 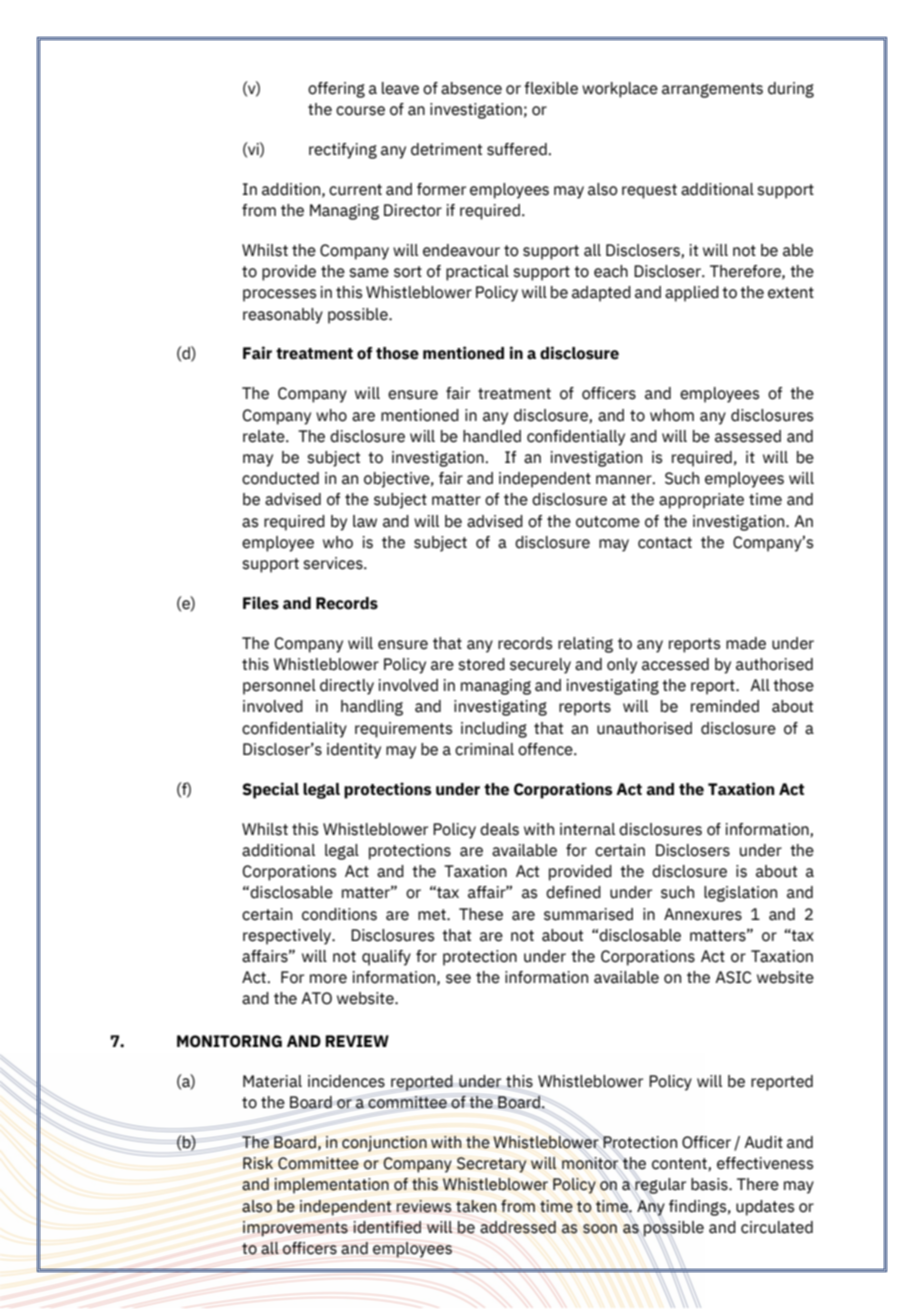 I want to click on securely, so click(x=540, y=666).
